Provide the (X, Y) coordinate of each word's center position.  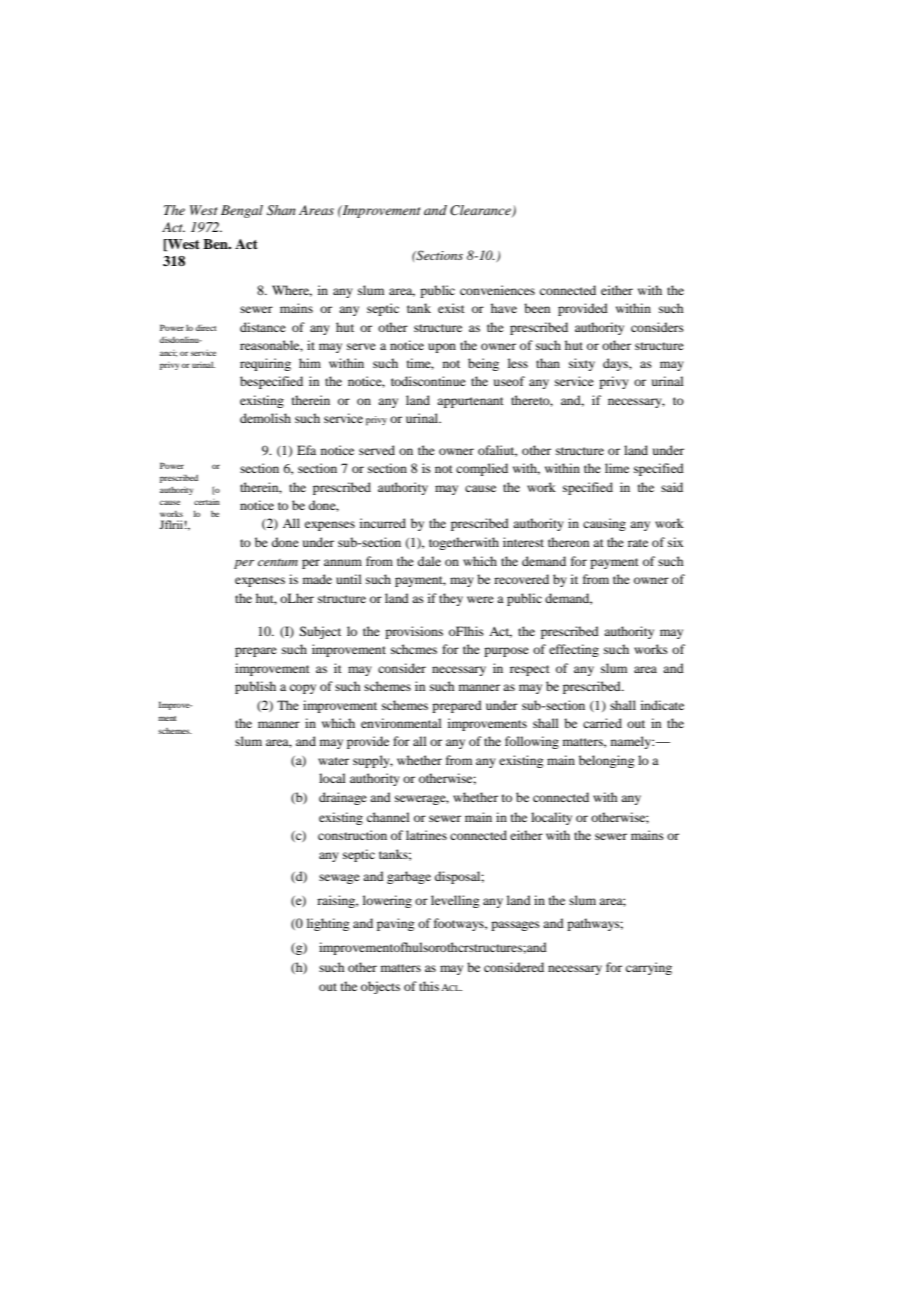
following (532, 742)
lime (617, 468)
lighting (328, 924)
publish (255, 687)
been (537, 308)
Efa (306, 450)
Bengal (242, 211)
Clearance (481, 211)
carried (602, 723)
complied (482, 469)
